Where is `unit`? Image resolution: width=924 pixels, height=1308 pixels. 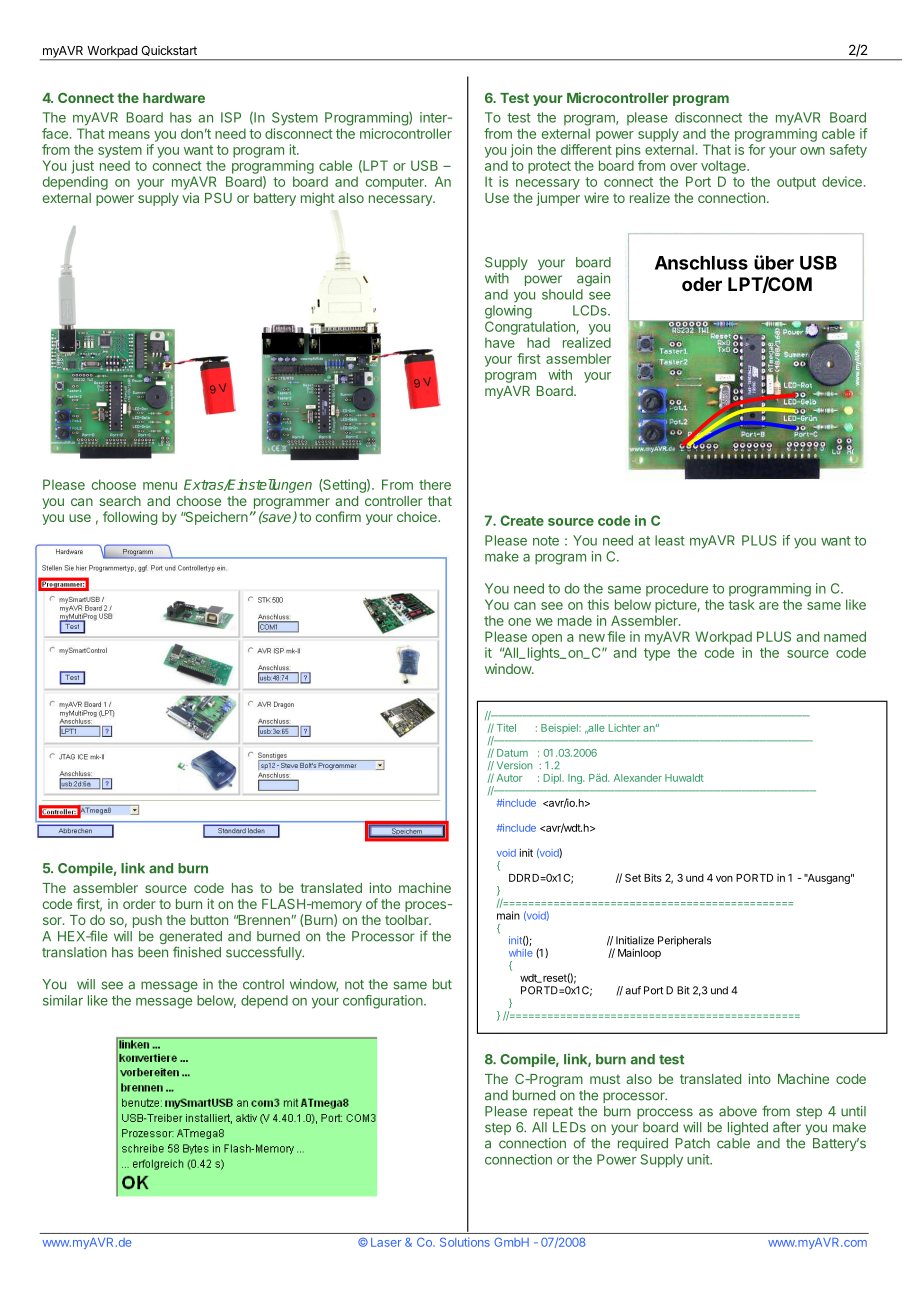
unit is located at coordinates (699, 1159).
